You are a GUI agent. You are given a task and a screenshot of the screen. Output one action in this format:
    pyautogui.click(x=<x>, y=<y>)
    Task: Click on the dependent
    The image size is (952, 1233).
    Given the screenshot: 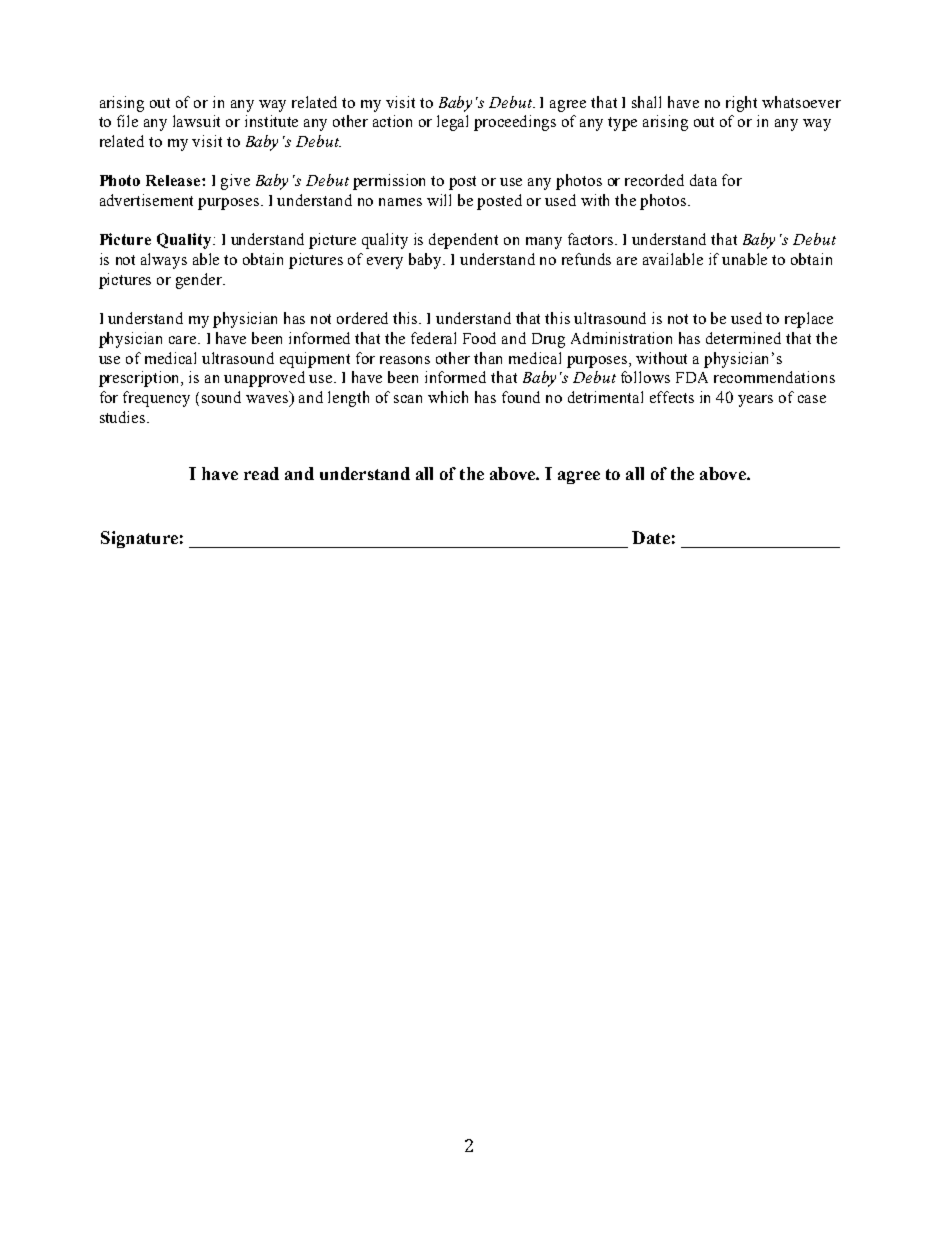 What is the action you would take?
    pyautogui.click(x=463, y=241)
